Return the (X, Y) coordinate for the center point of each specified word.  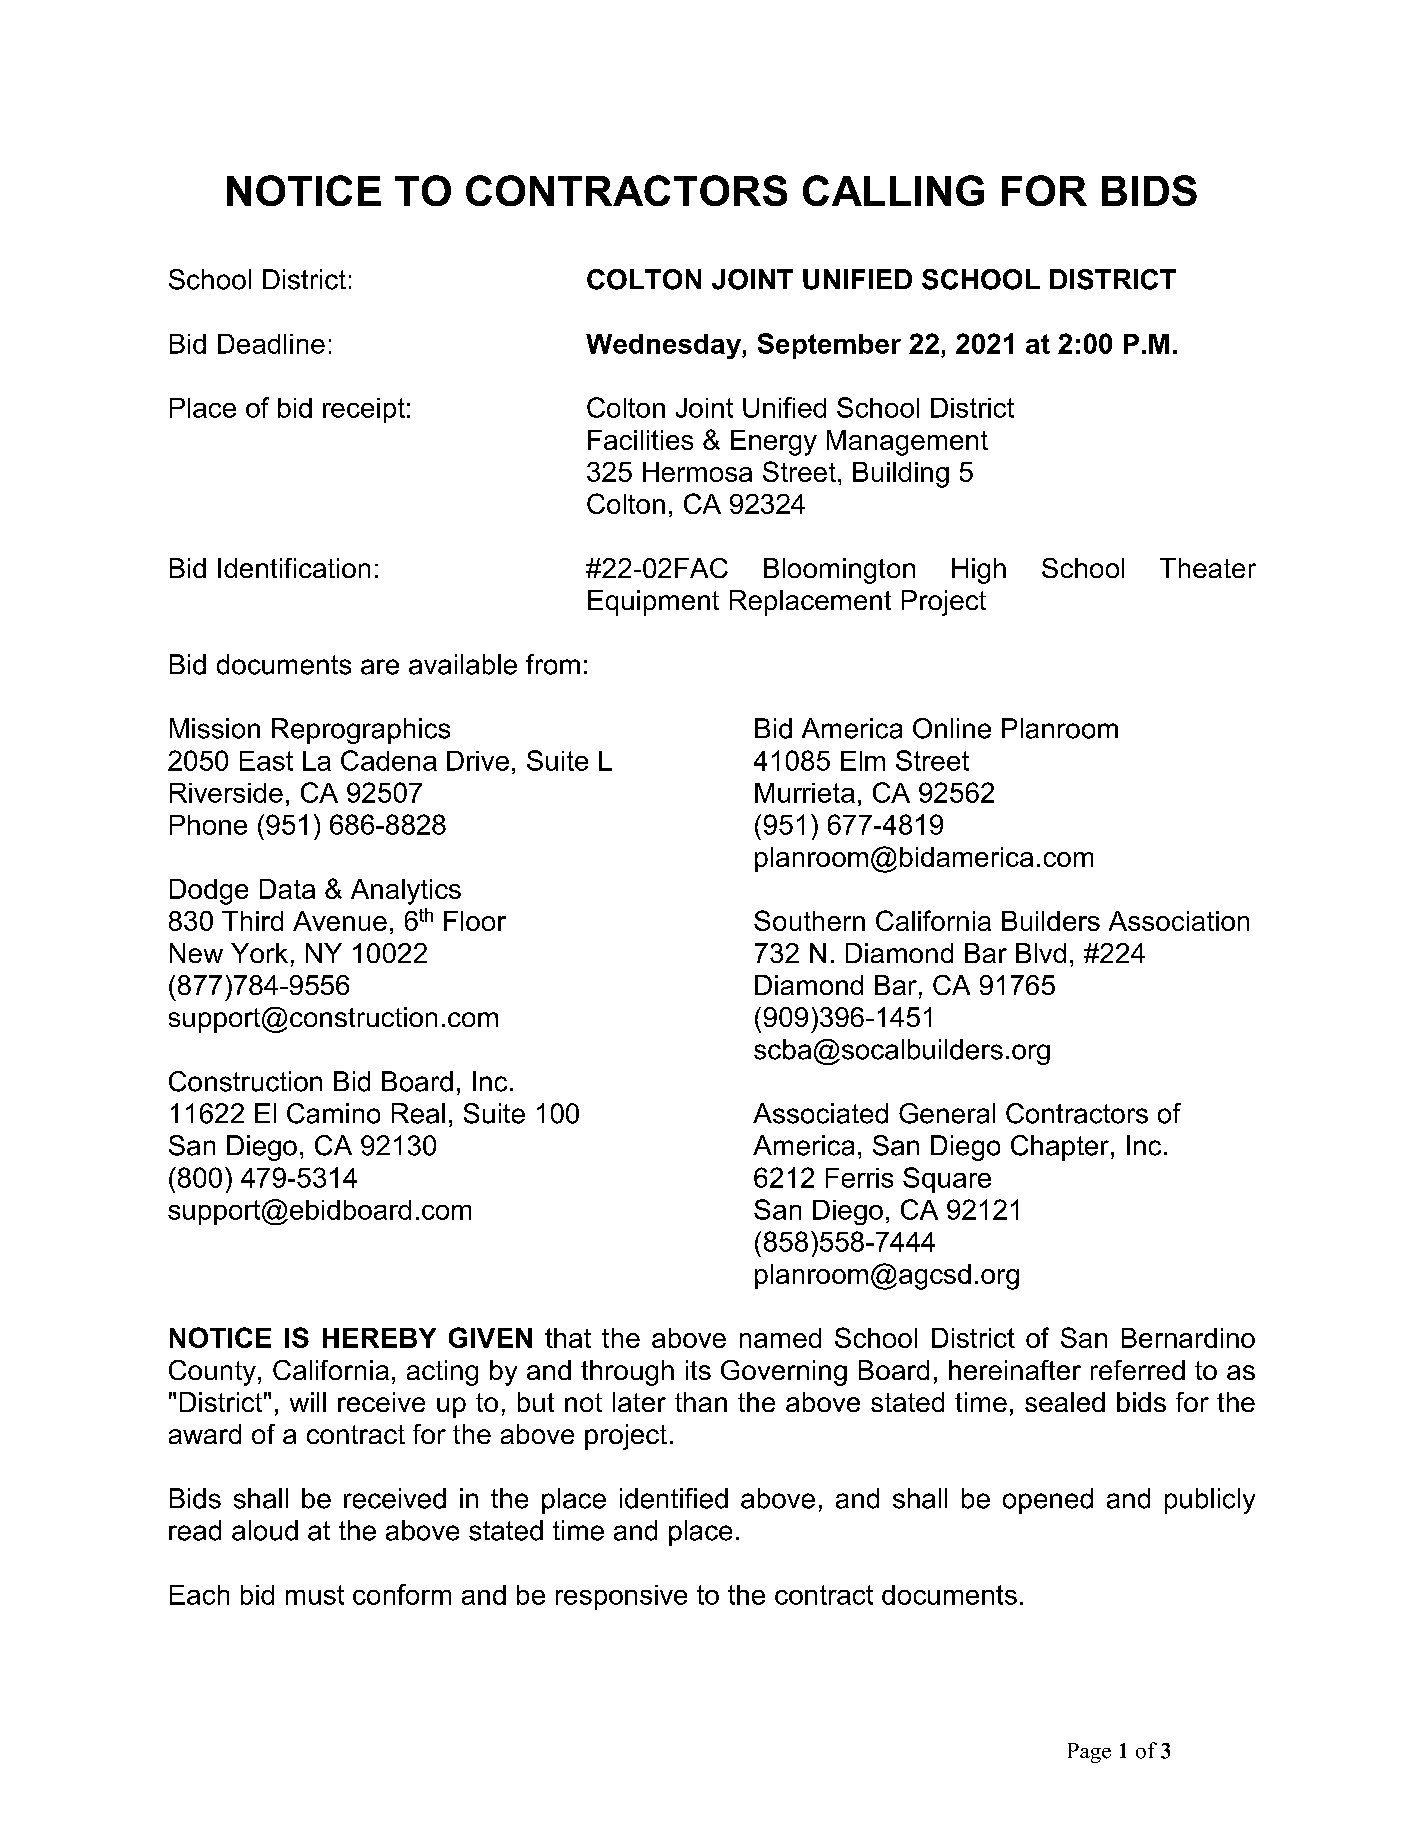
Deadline (271, 344)
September (829, 346)
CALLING (893, 190)
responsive (621, 1597)
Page (1089, 1753)
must (315, 1595)
